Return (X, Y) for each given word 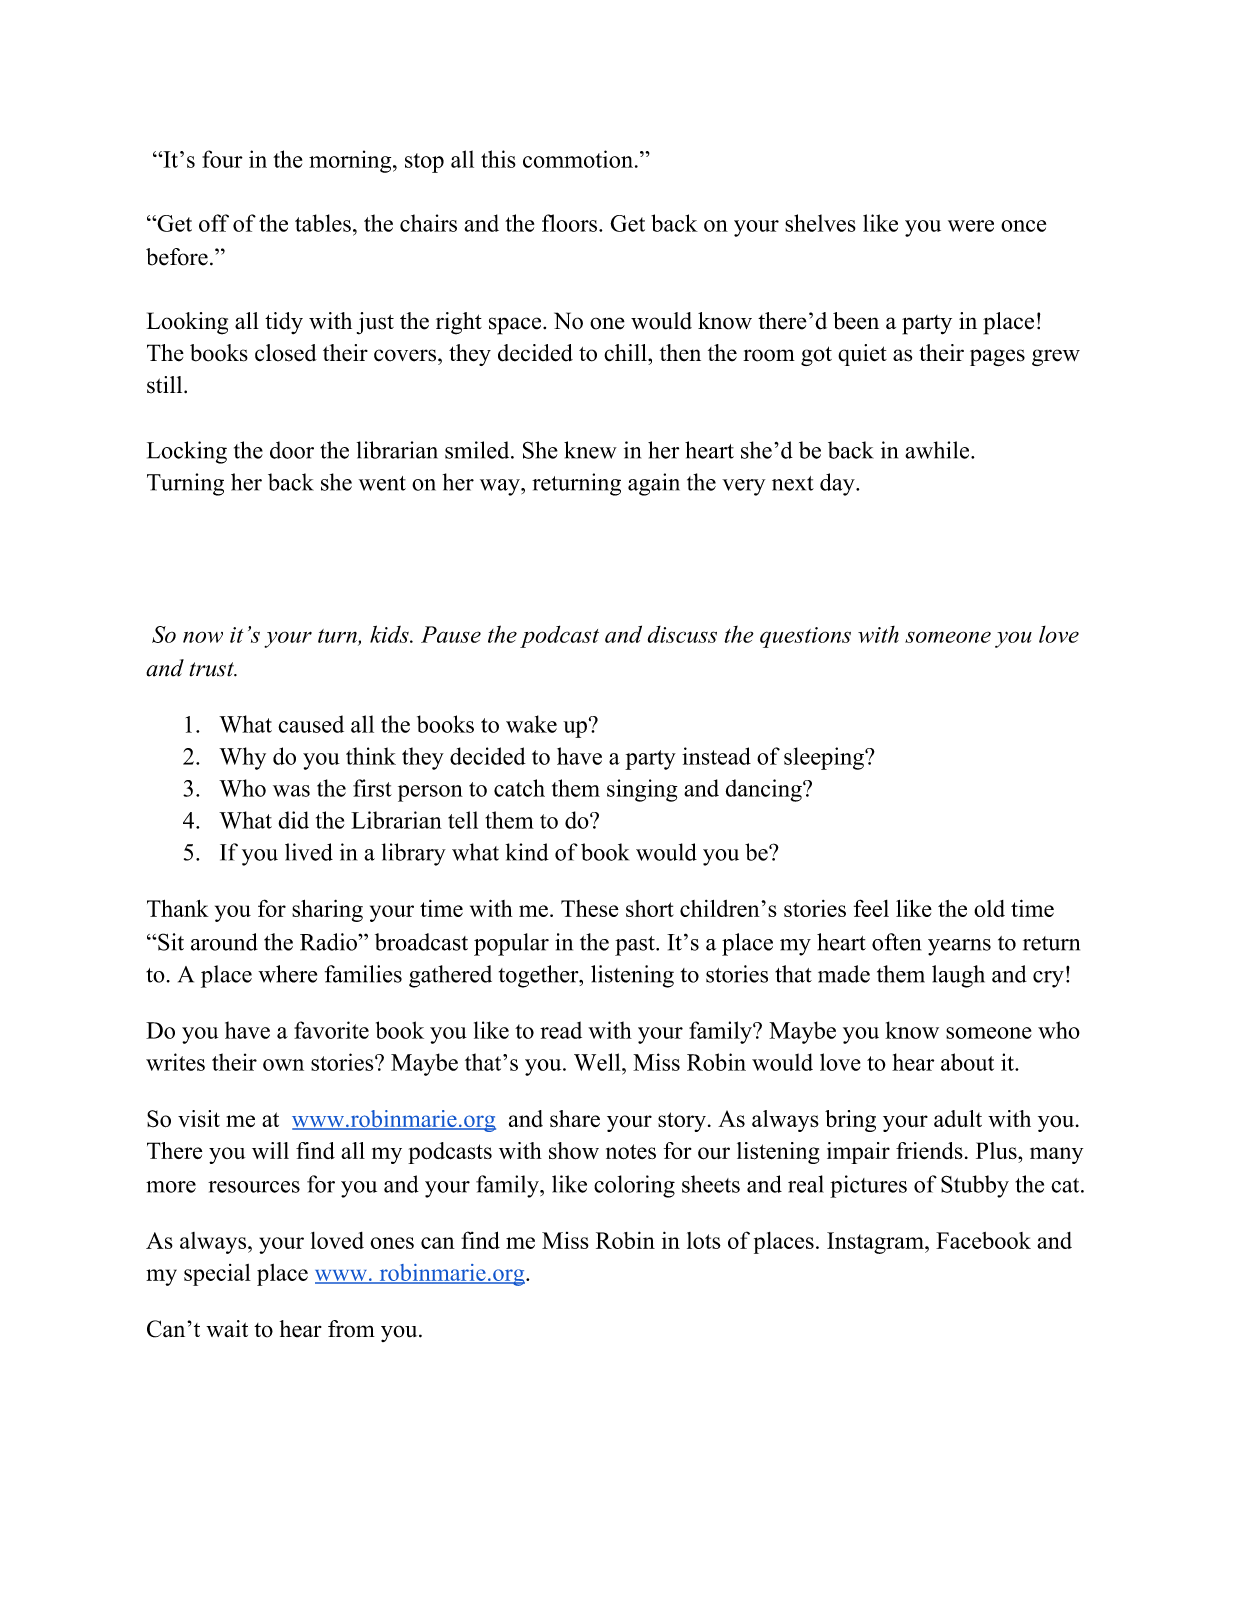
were (971, 226)
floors (569, 223)
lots (704, 1240)
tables (323, 223)
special (217, 1275)
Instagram (876, 1243)
